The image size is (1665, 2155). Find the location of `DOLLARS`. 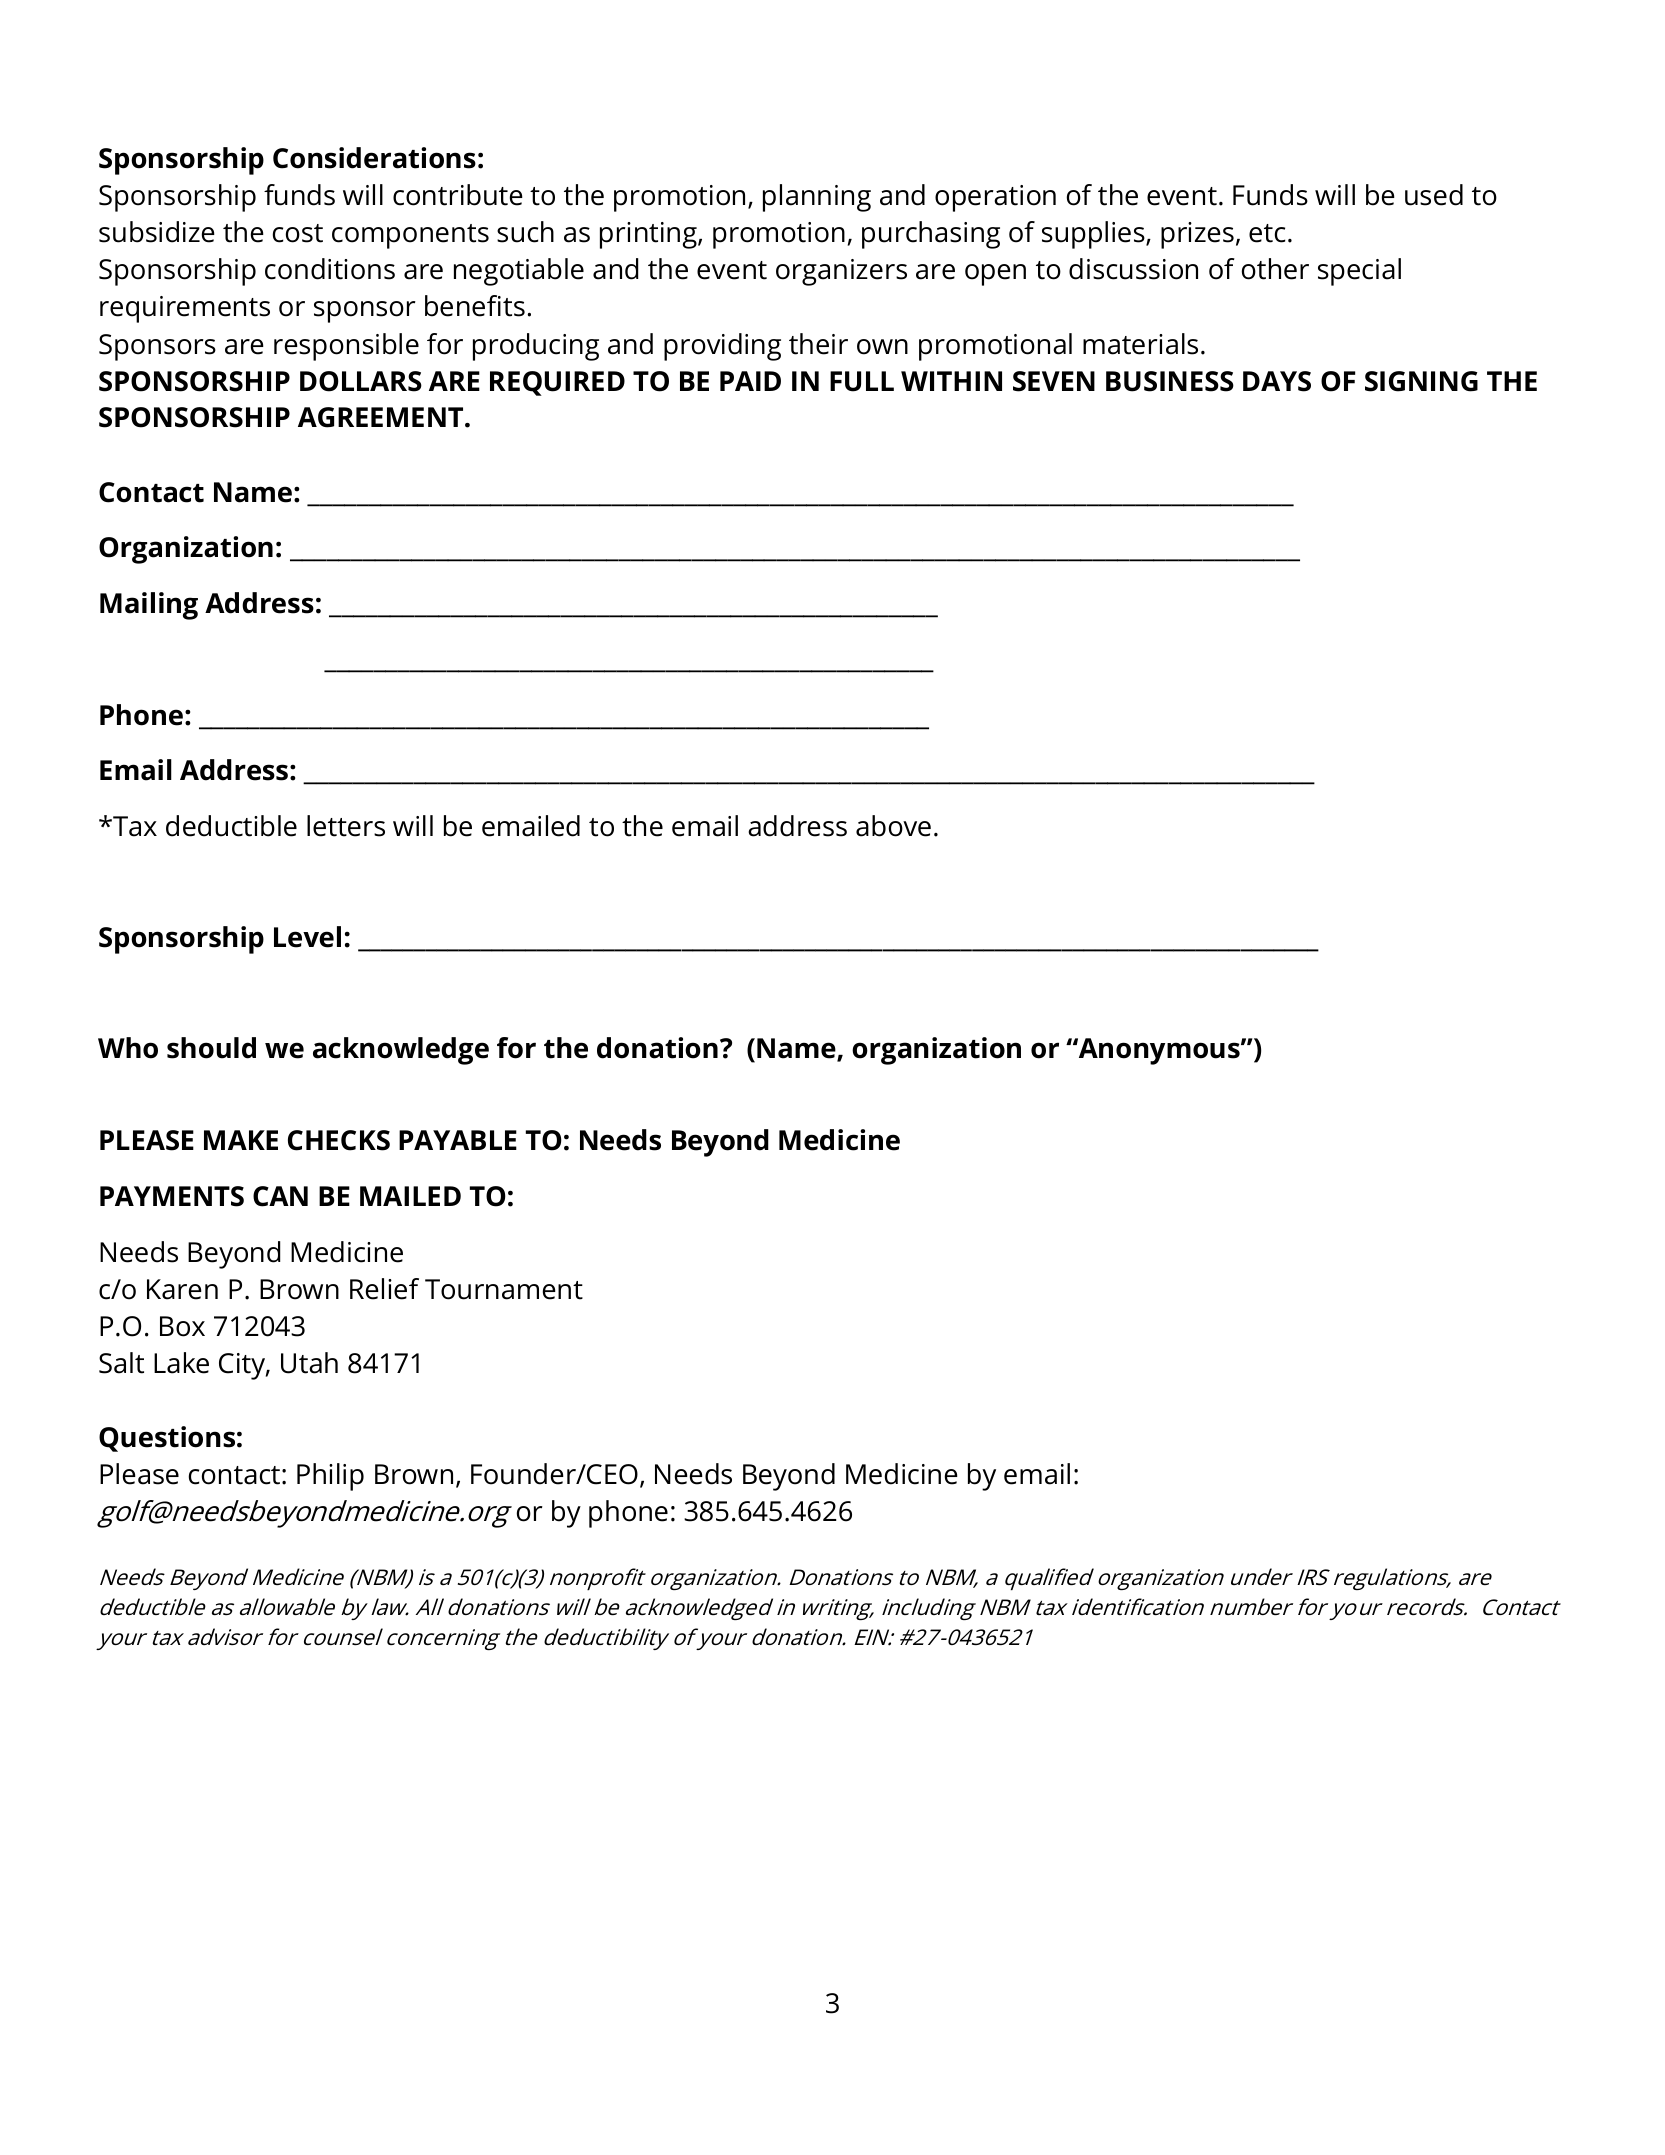

DOLLARS is located at coordinates (361, 381).
